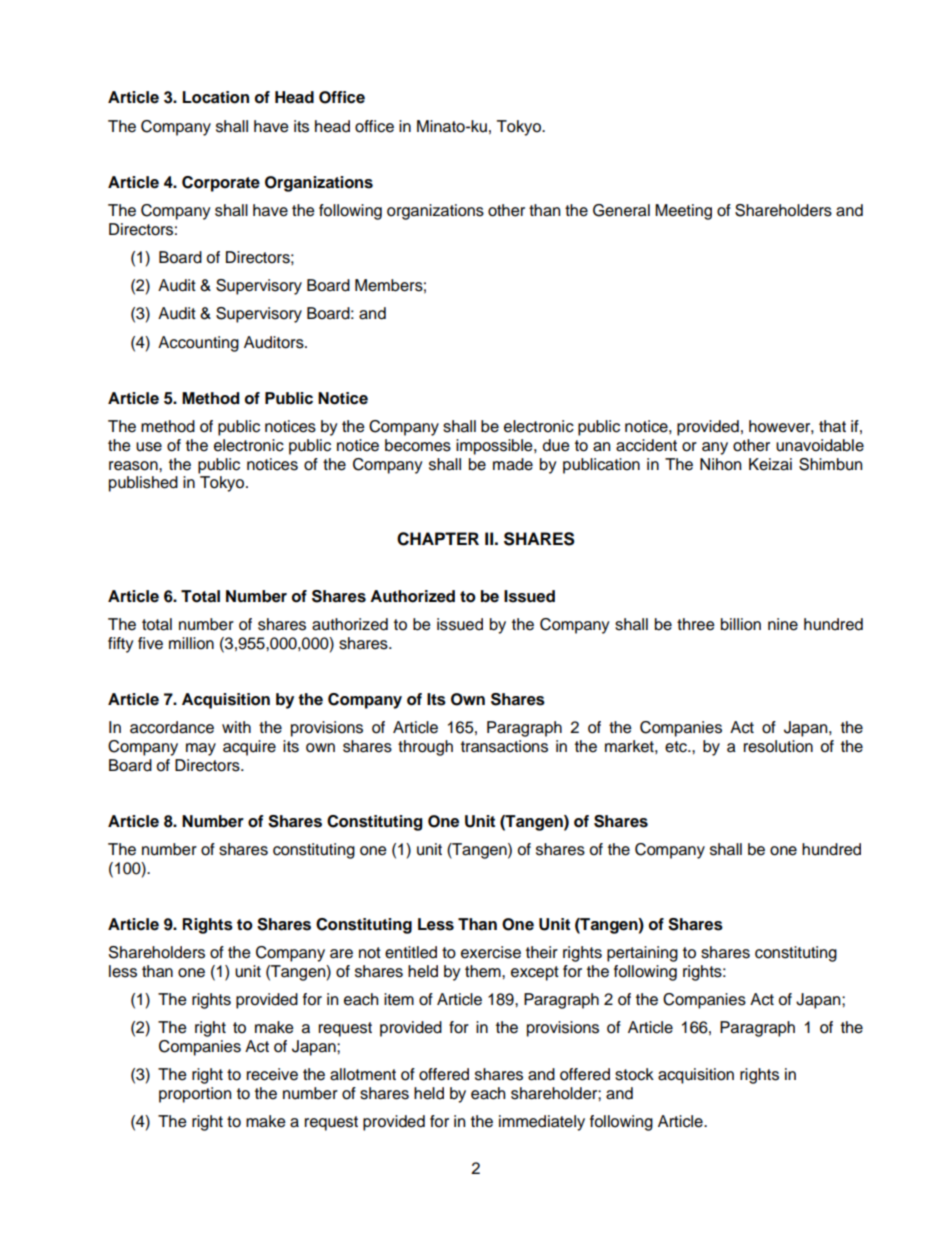 The width and height of the page is (952, 1233). Describe the element at coordinates (542, 1123) in the page. I see `immediately` at that location.
